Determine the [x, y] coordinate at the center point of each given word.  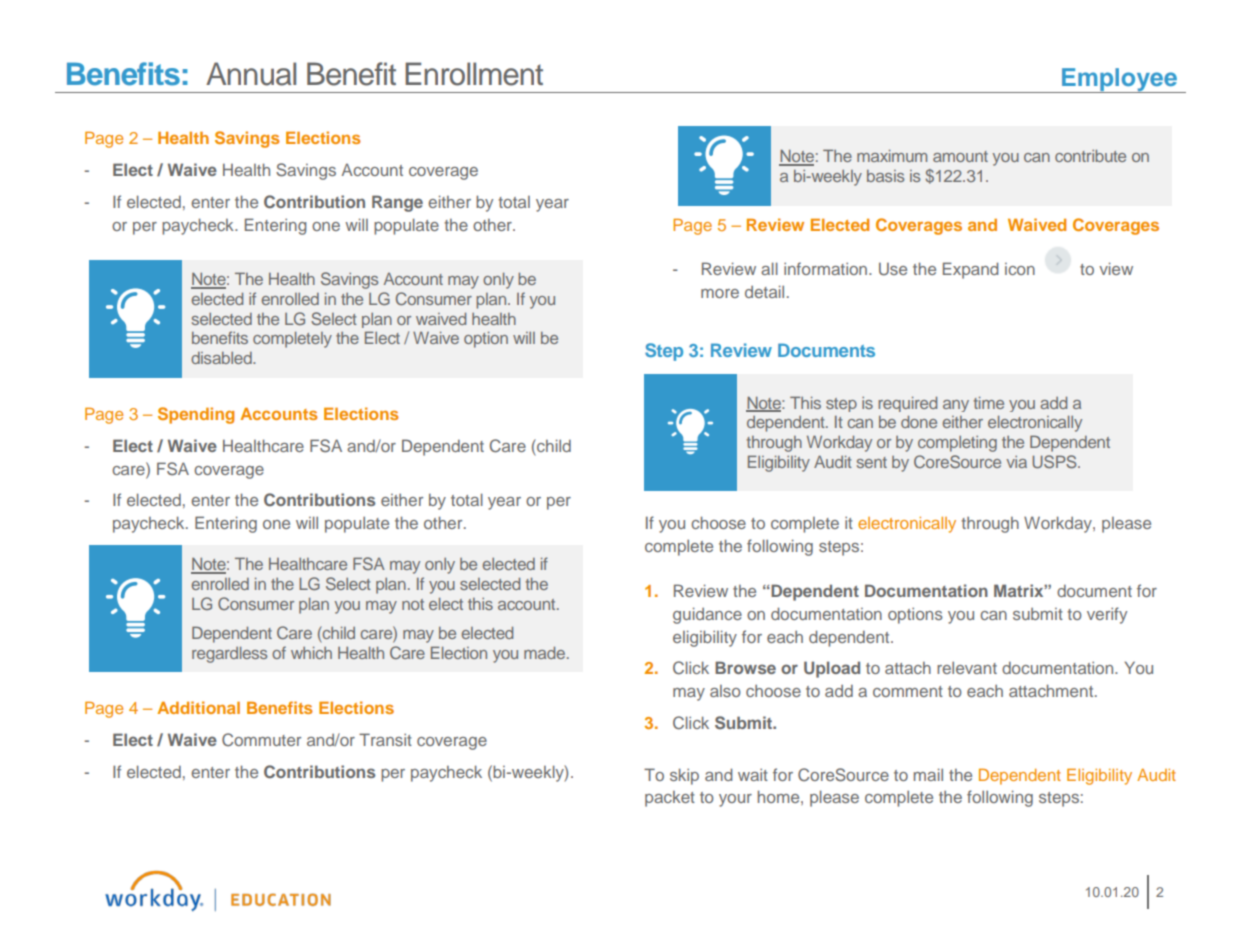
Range [397, 203]
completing [957, 444]
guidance [707, 615]
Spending [196, 415]
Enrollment [474, 74]
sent [872, 462]
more [720, 293]
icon [1020, 269]
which [311, 653]
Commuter [261, 740]
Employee [1119, 80]
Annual [251, 74]
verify [1107, 615]
